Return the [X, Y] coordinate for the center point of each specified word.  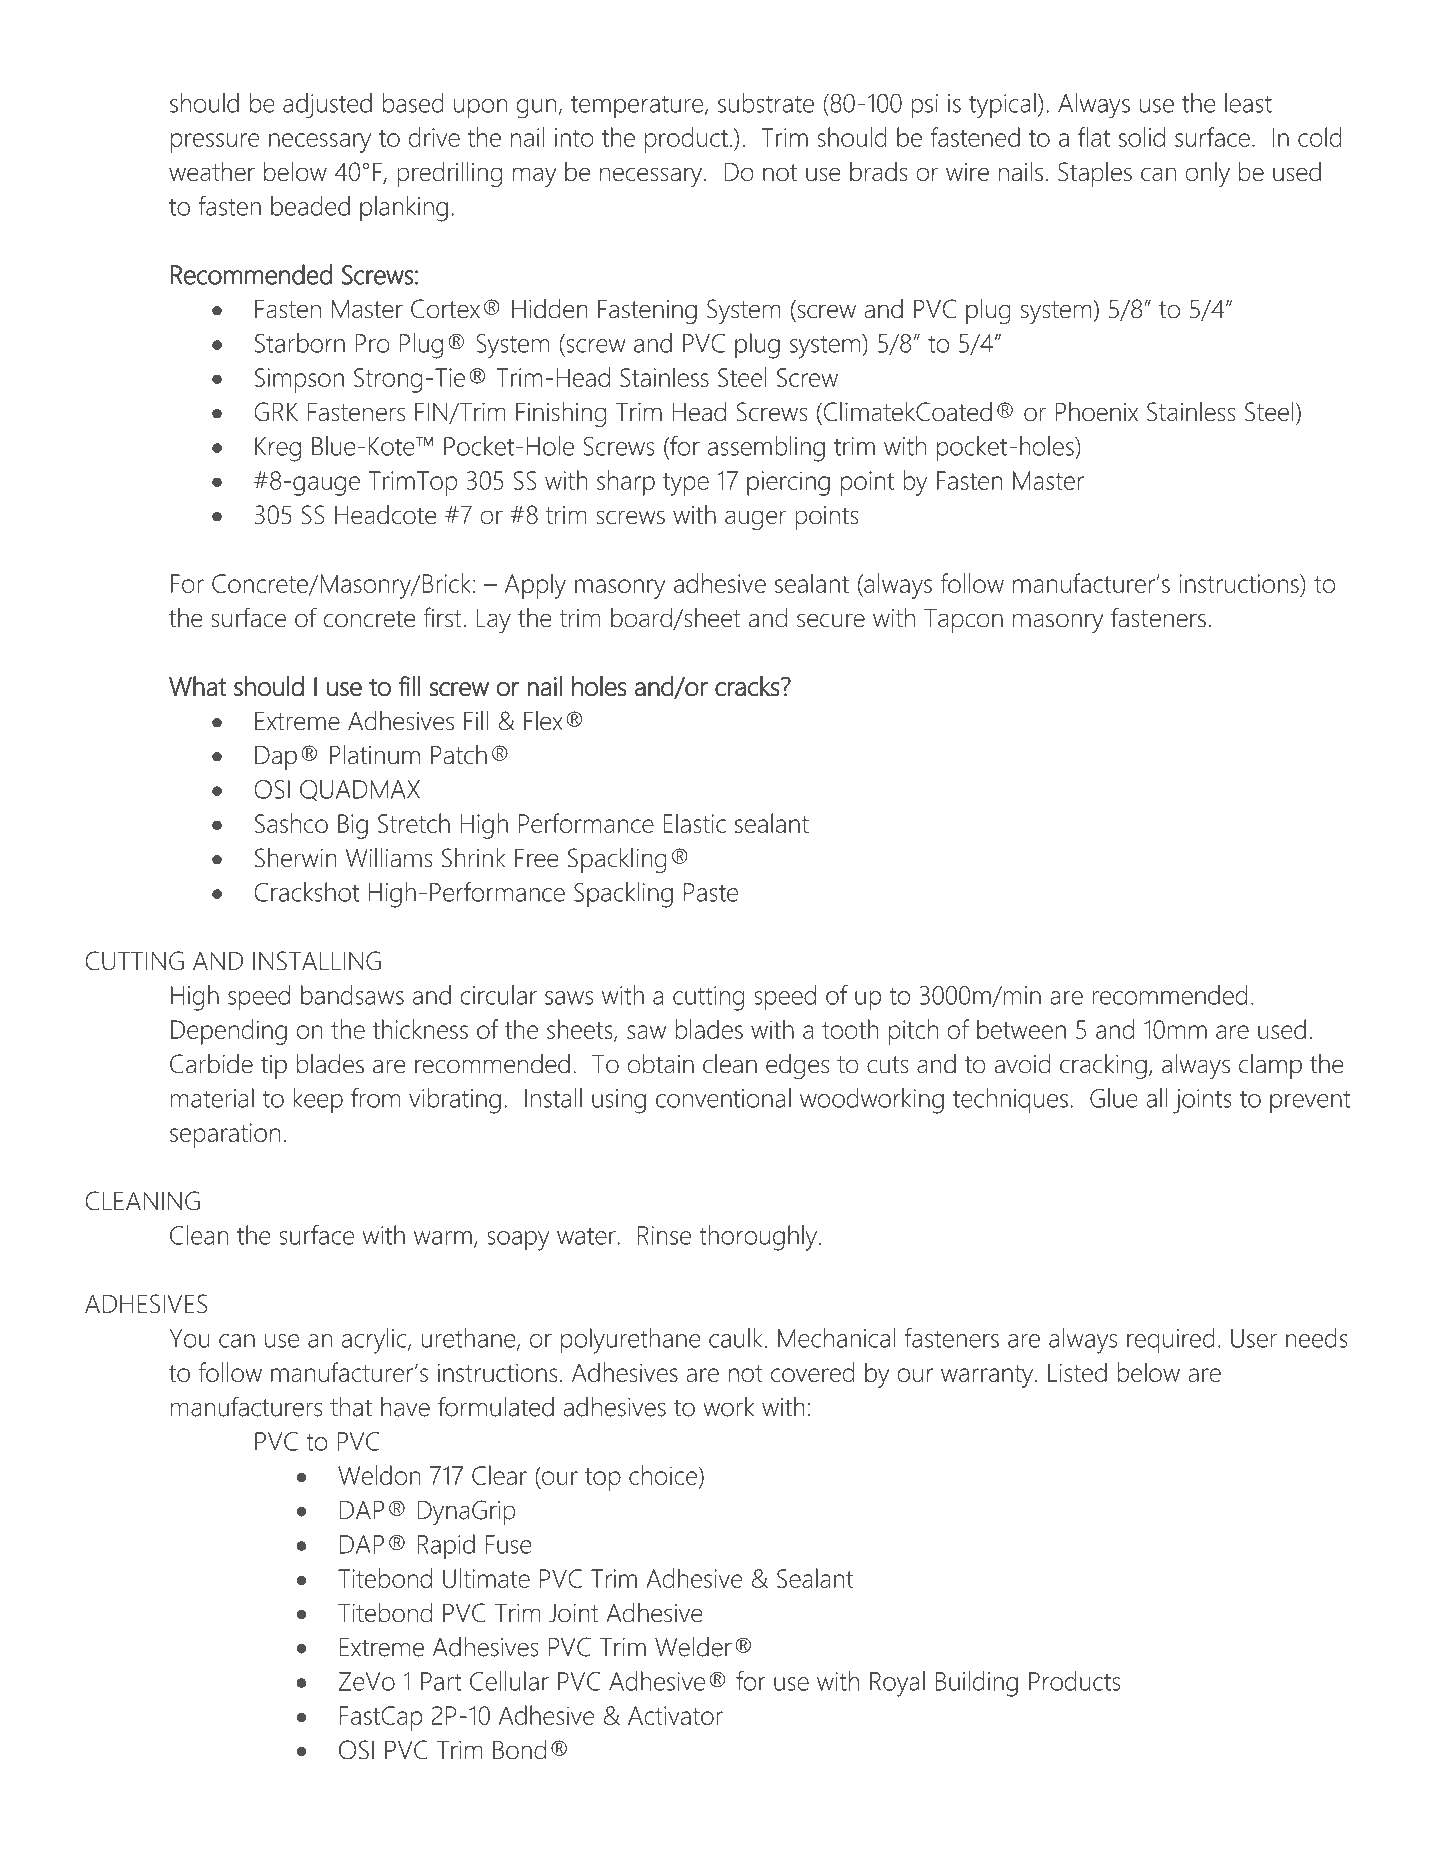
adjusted [327, 106]
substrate [766, 103]
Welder [693, 1647]
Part [441, 1681]
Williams [389, 858]
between [1021, 1029]
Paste [711, 892]
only [1208, 174]
